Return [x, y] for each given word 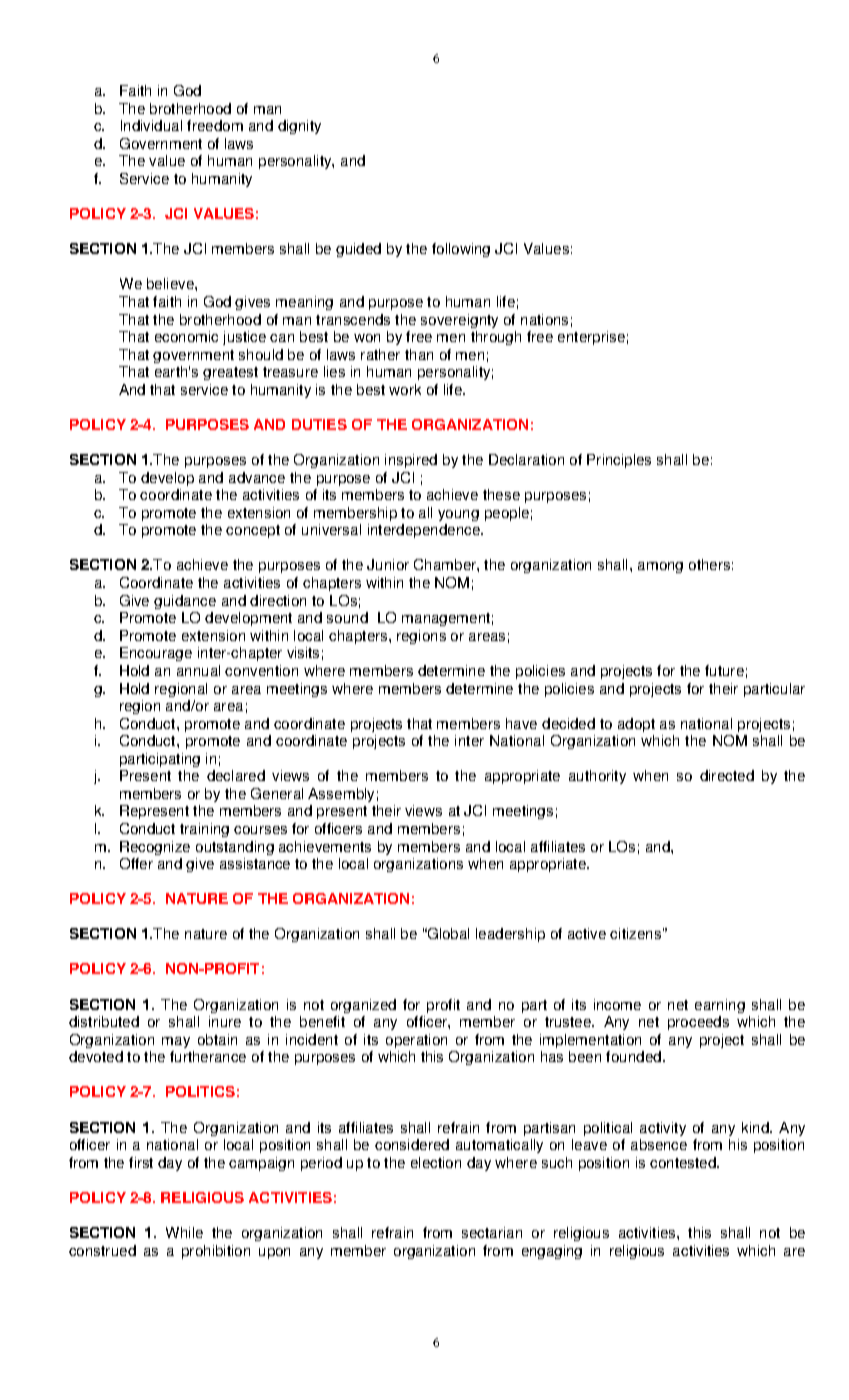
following [461, 250]
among [660, 567]
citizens [635, 933]
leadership [510, 935]
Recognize [155, 848]
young [458, 515]
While [184, 1232]
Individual [151, 125]
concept [253, 531]
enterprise [591, 338]
